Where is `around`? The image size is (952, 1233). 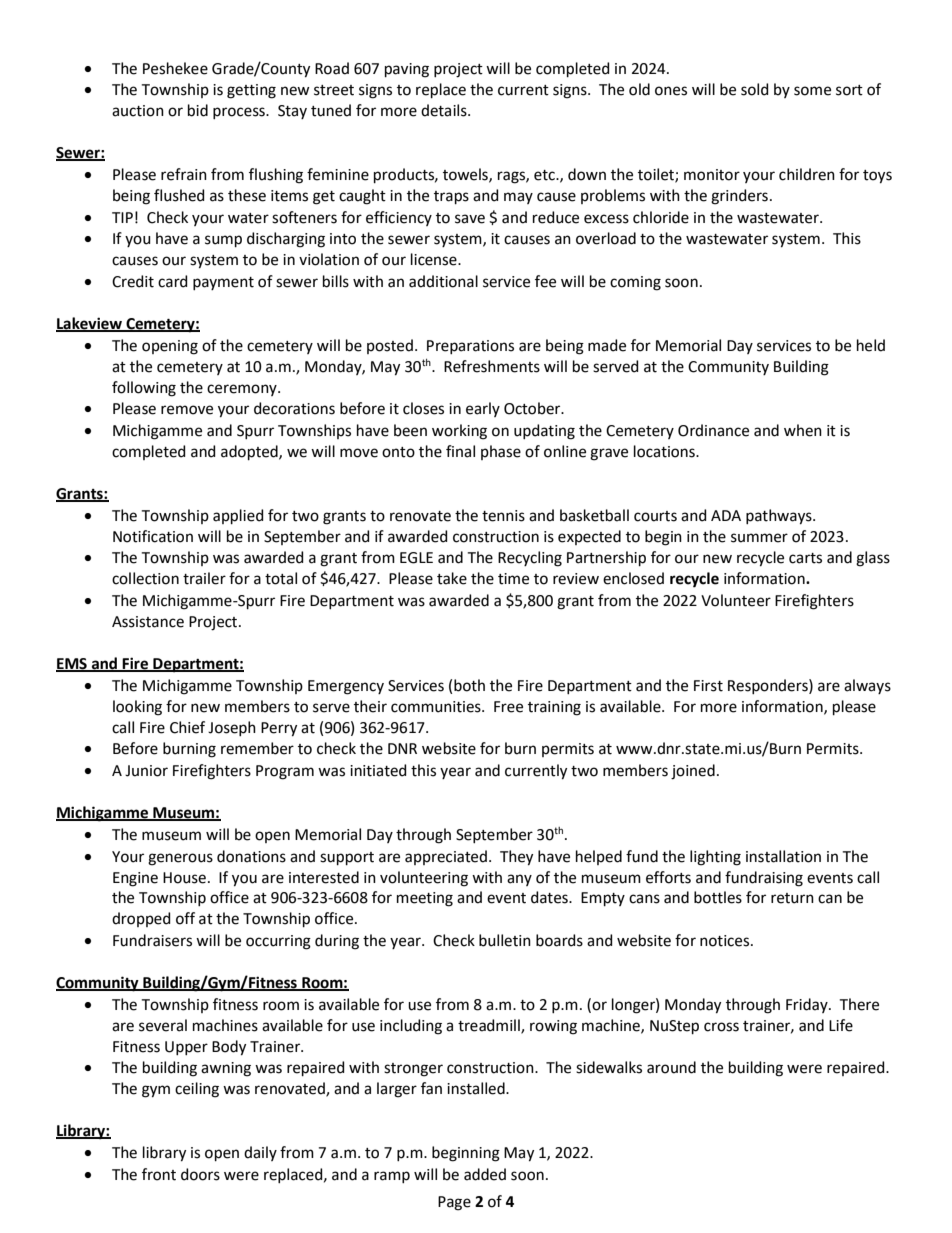 around is located at coordinates (671, 1067).
